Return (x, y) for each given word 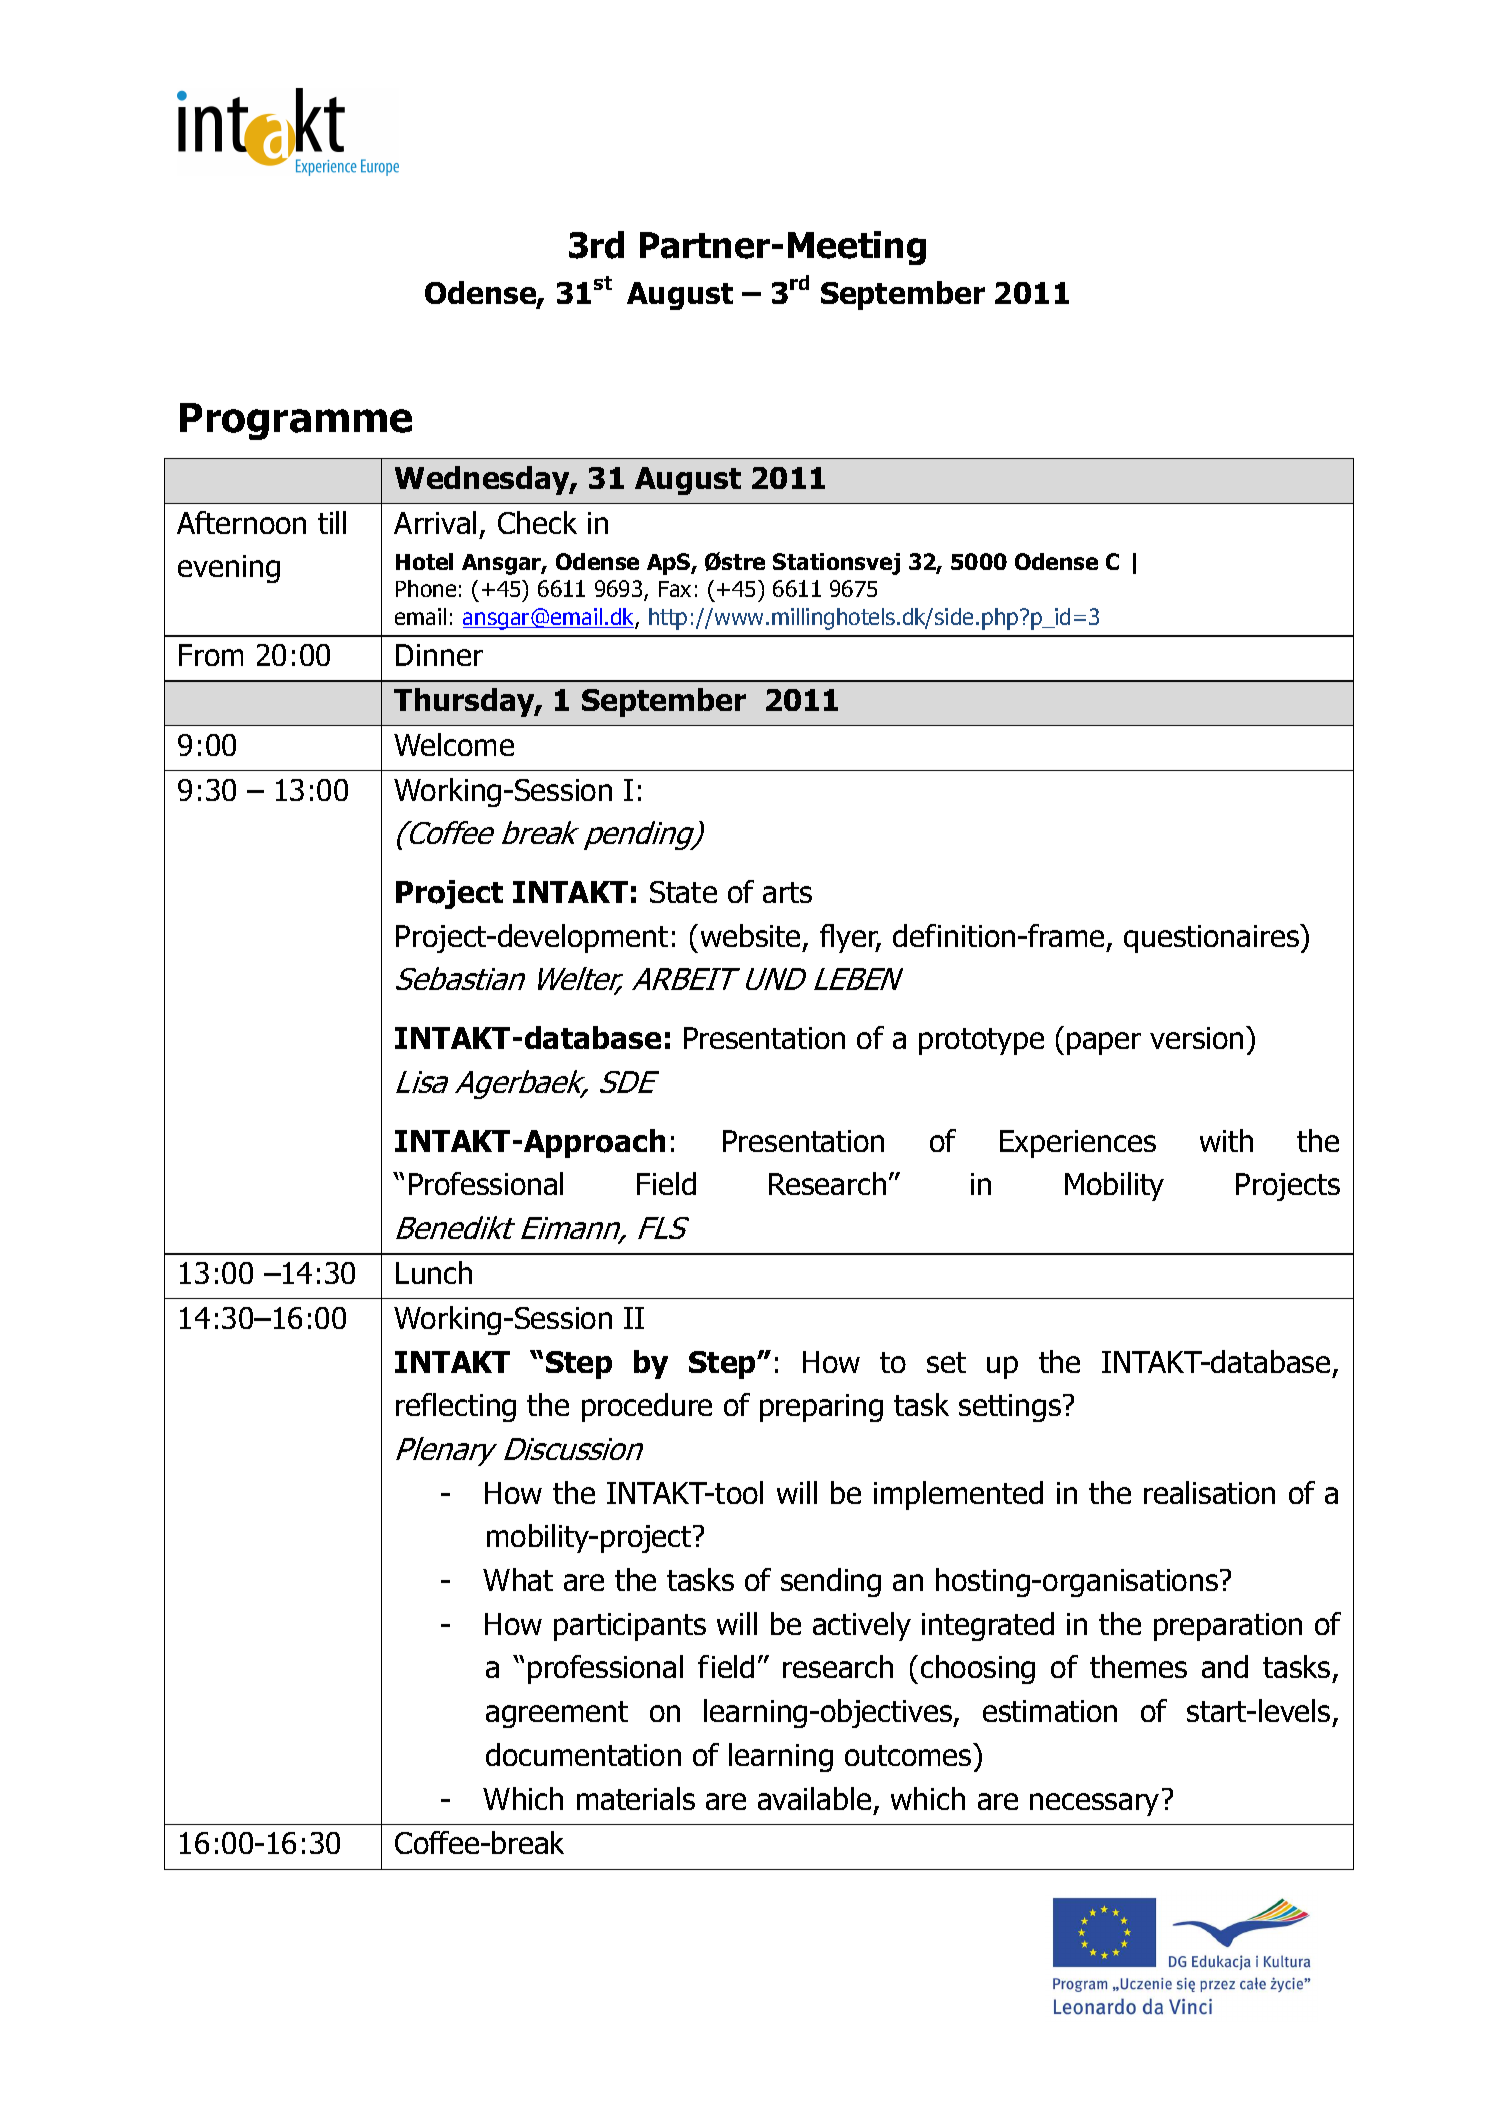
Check (537, 522)
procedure (647, 1407)
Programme (296, 421)
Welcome (454, 744)
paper (1104, 1043)
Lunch (434, 1272)
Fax (675, 589)
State (683, 892)
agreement (557, 1714)
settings (1010, 1408)
